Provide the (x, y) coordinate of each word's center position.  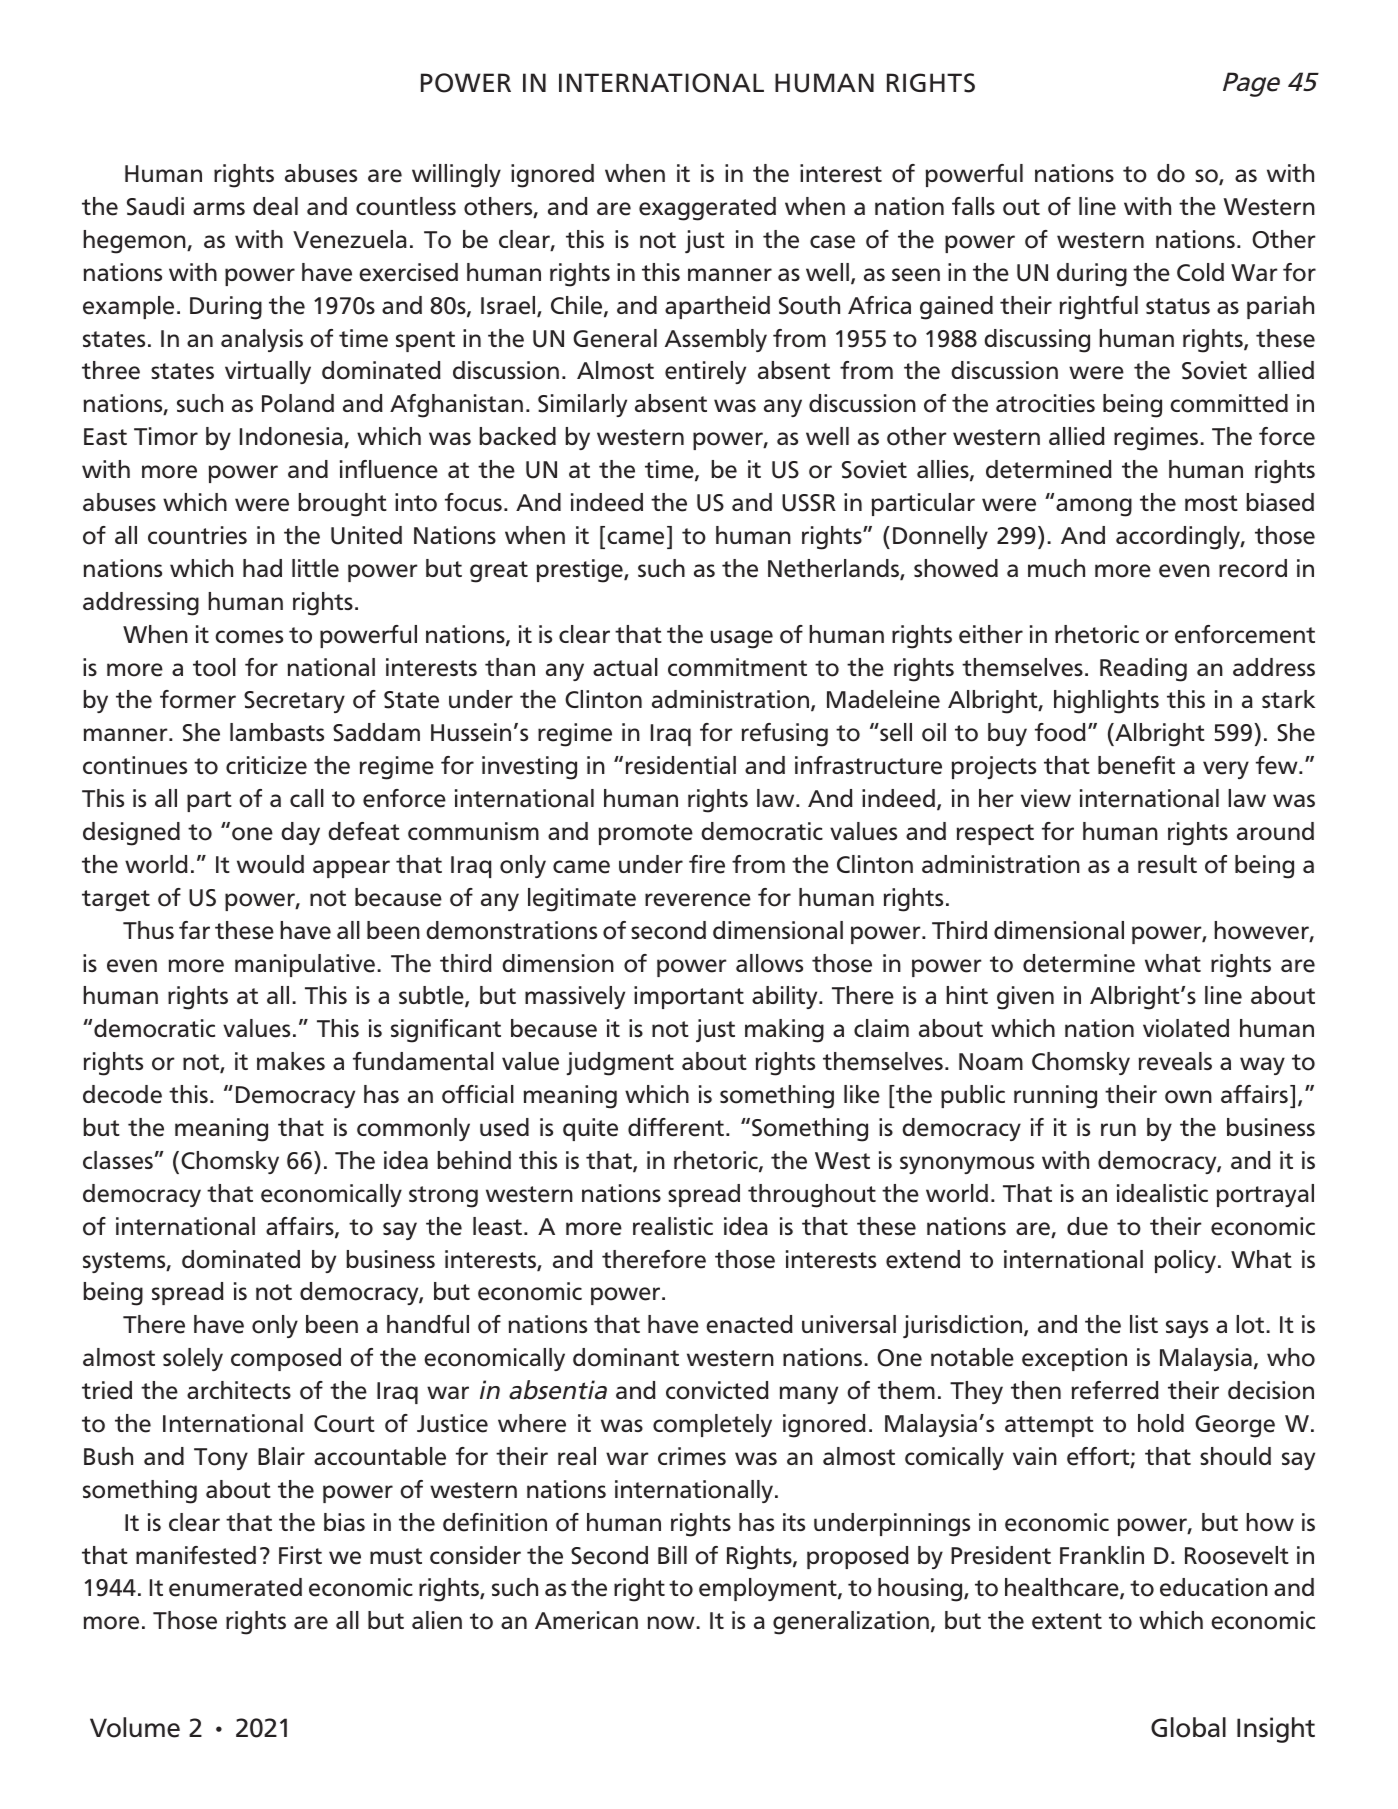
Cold (1200, 272)
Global (1188, 1727)
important (689, 997)
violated (1186, 1028)
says (1187, 1329)
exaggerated (707, 209)
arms (219, 208)
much (1056, 568)
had (262, 568)
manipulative (305, 965)
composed (286, 1359)
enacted (749, 1324)
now (672, 1623)
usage (742, 639)
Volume (135, 1727)
